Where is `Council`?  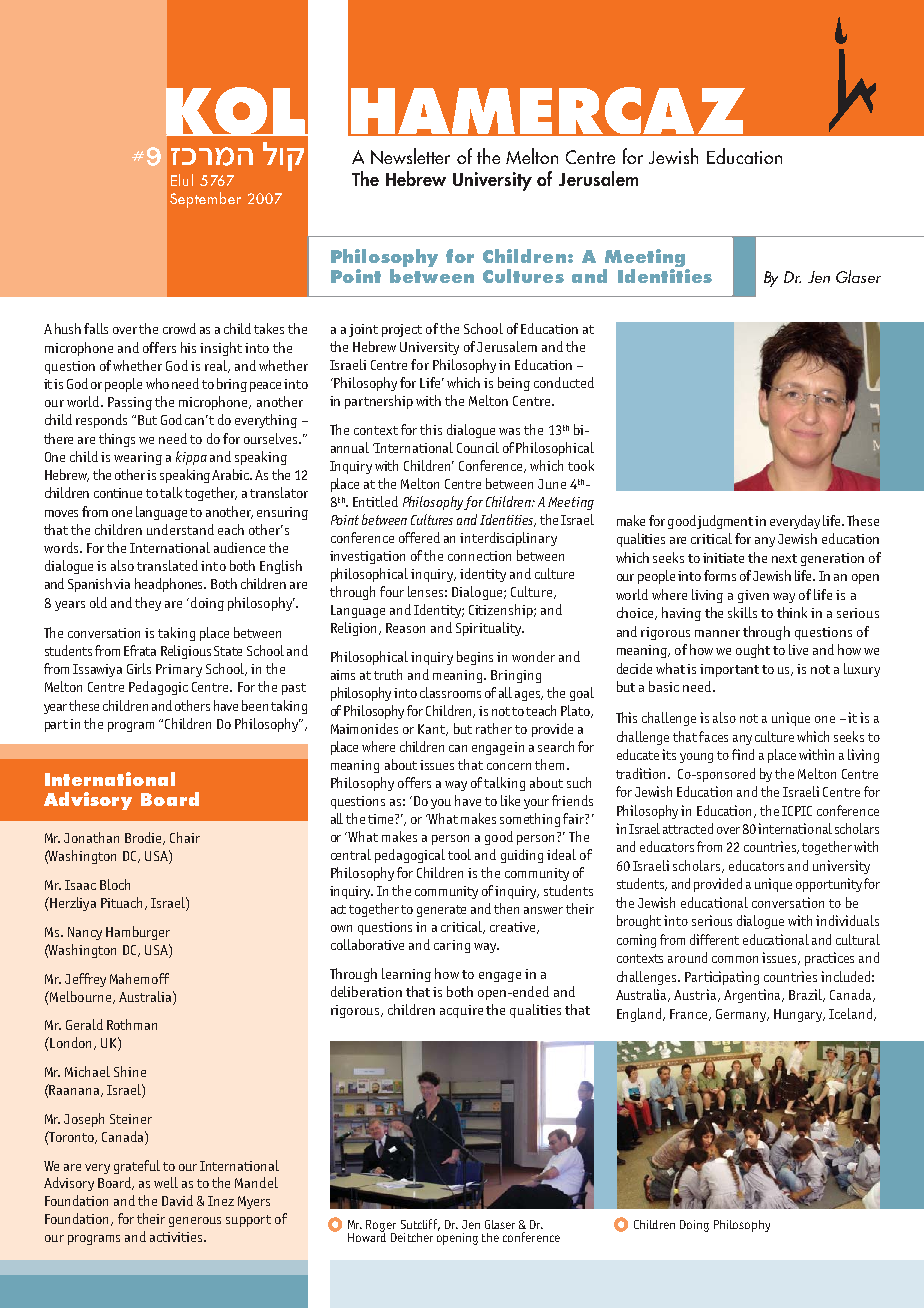 Council is located at coordinates (478, 447).
